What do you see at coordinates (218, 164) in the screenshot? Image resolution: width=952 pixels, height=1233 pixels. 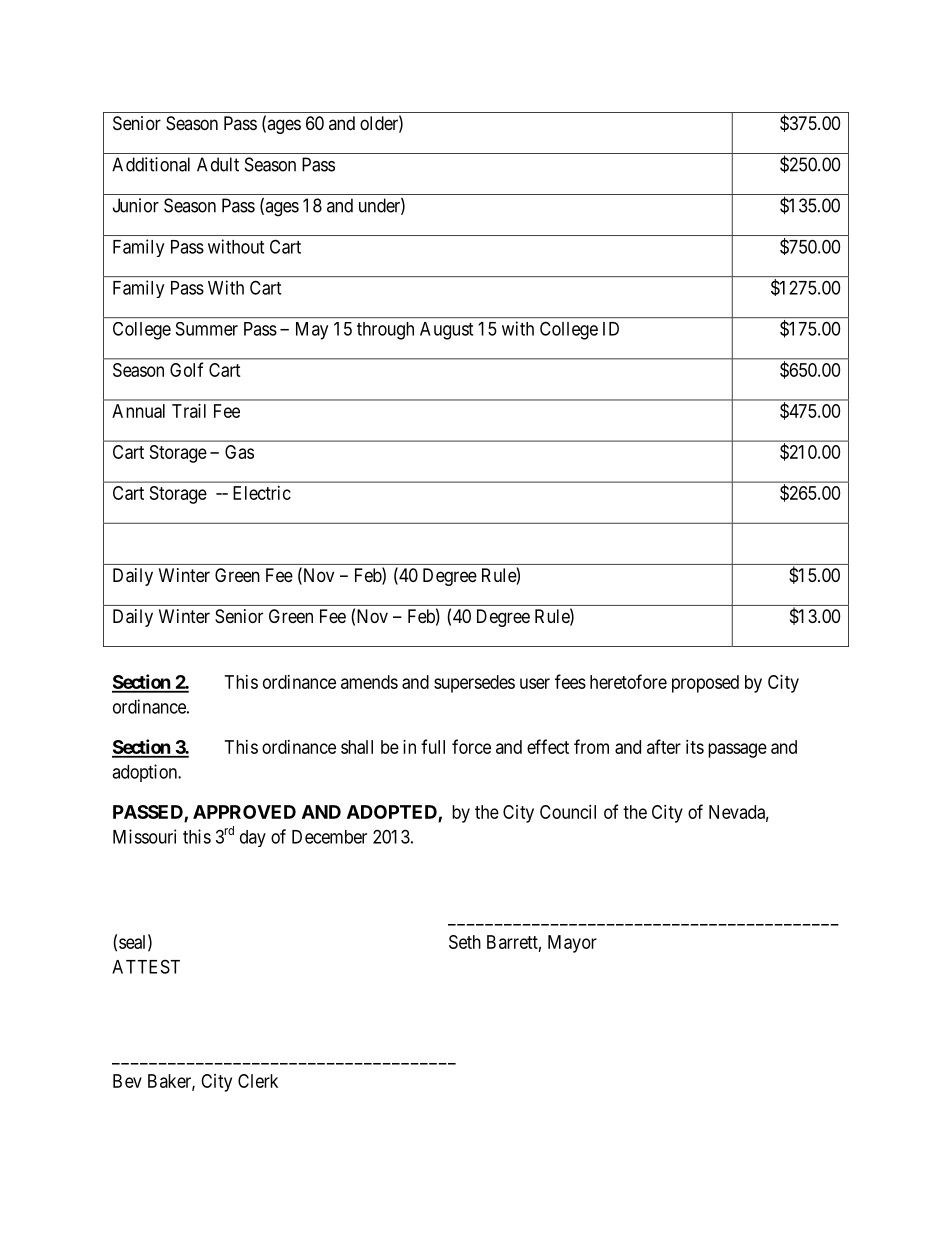 I see `Adult` at bounding box center [218, 164].
